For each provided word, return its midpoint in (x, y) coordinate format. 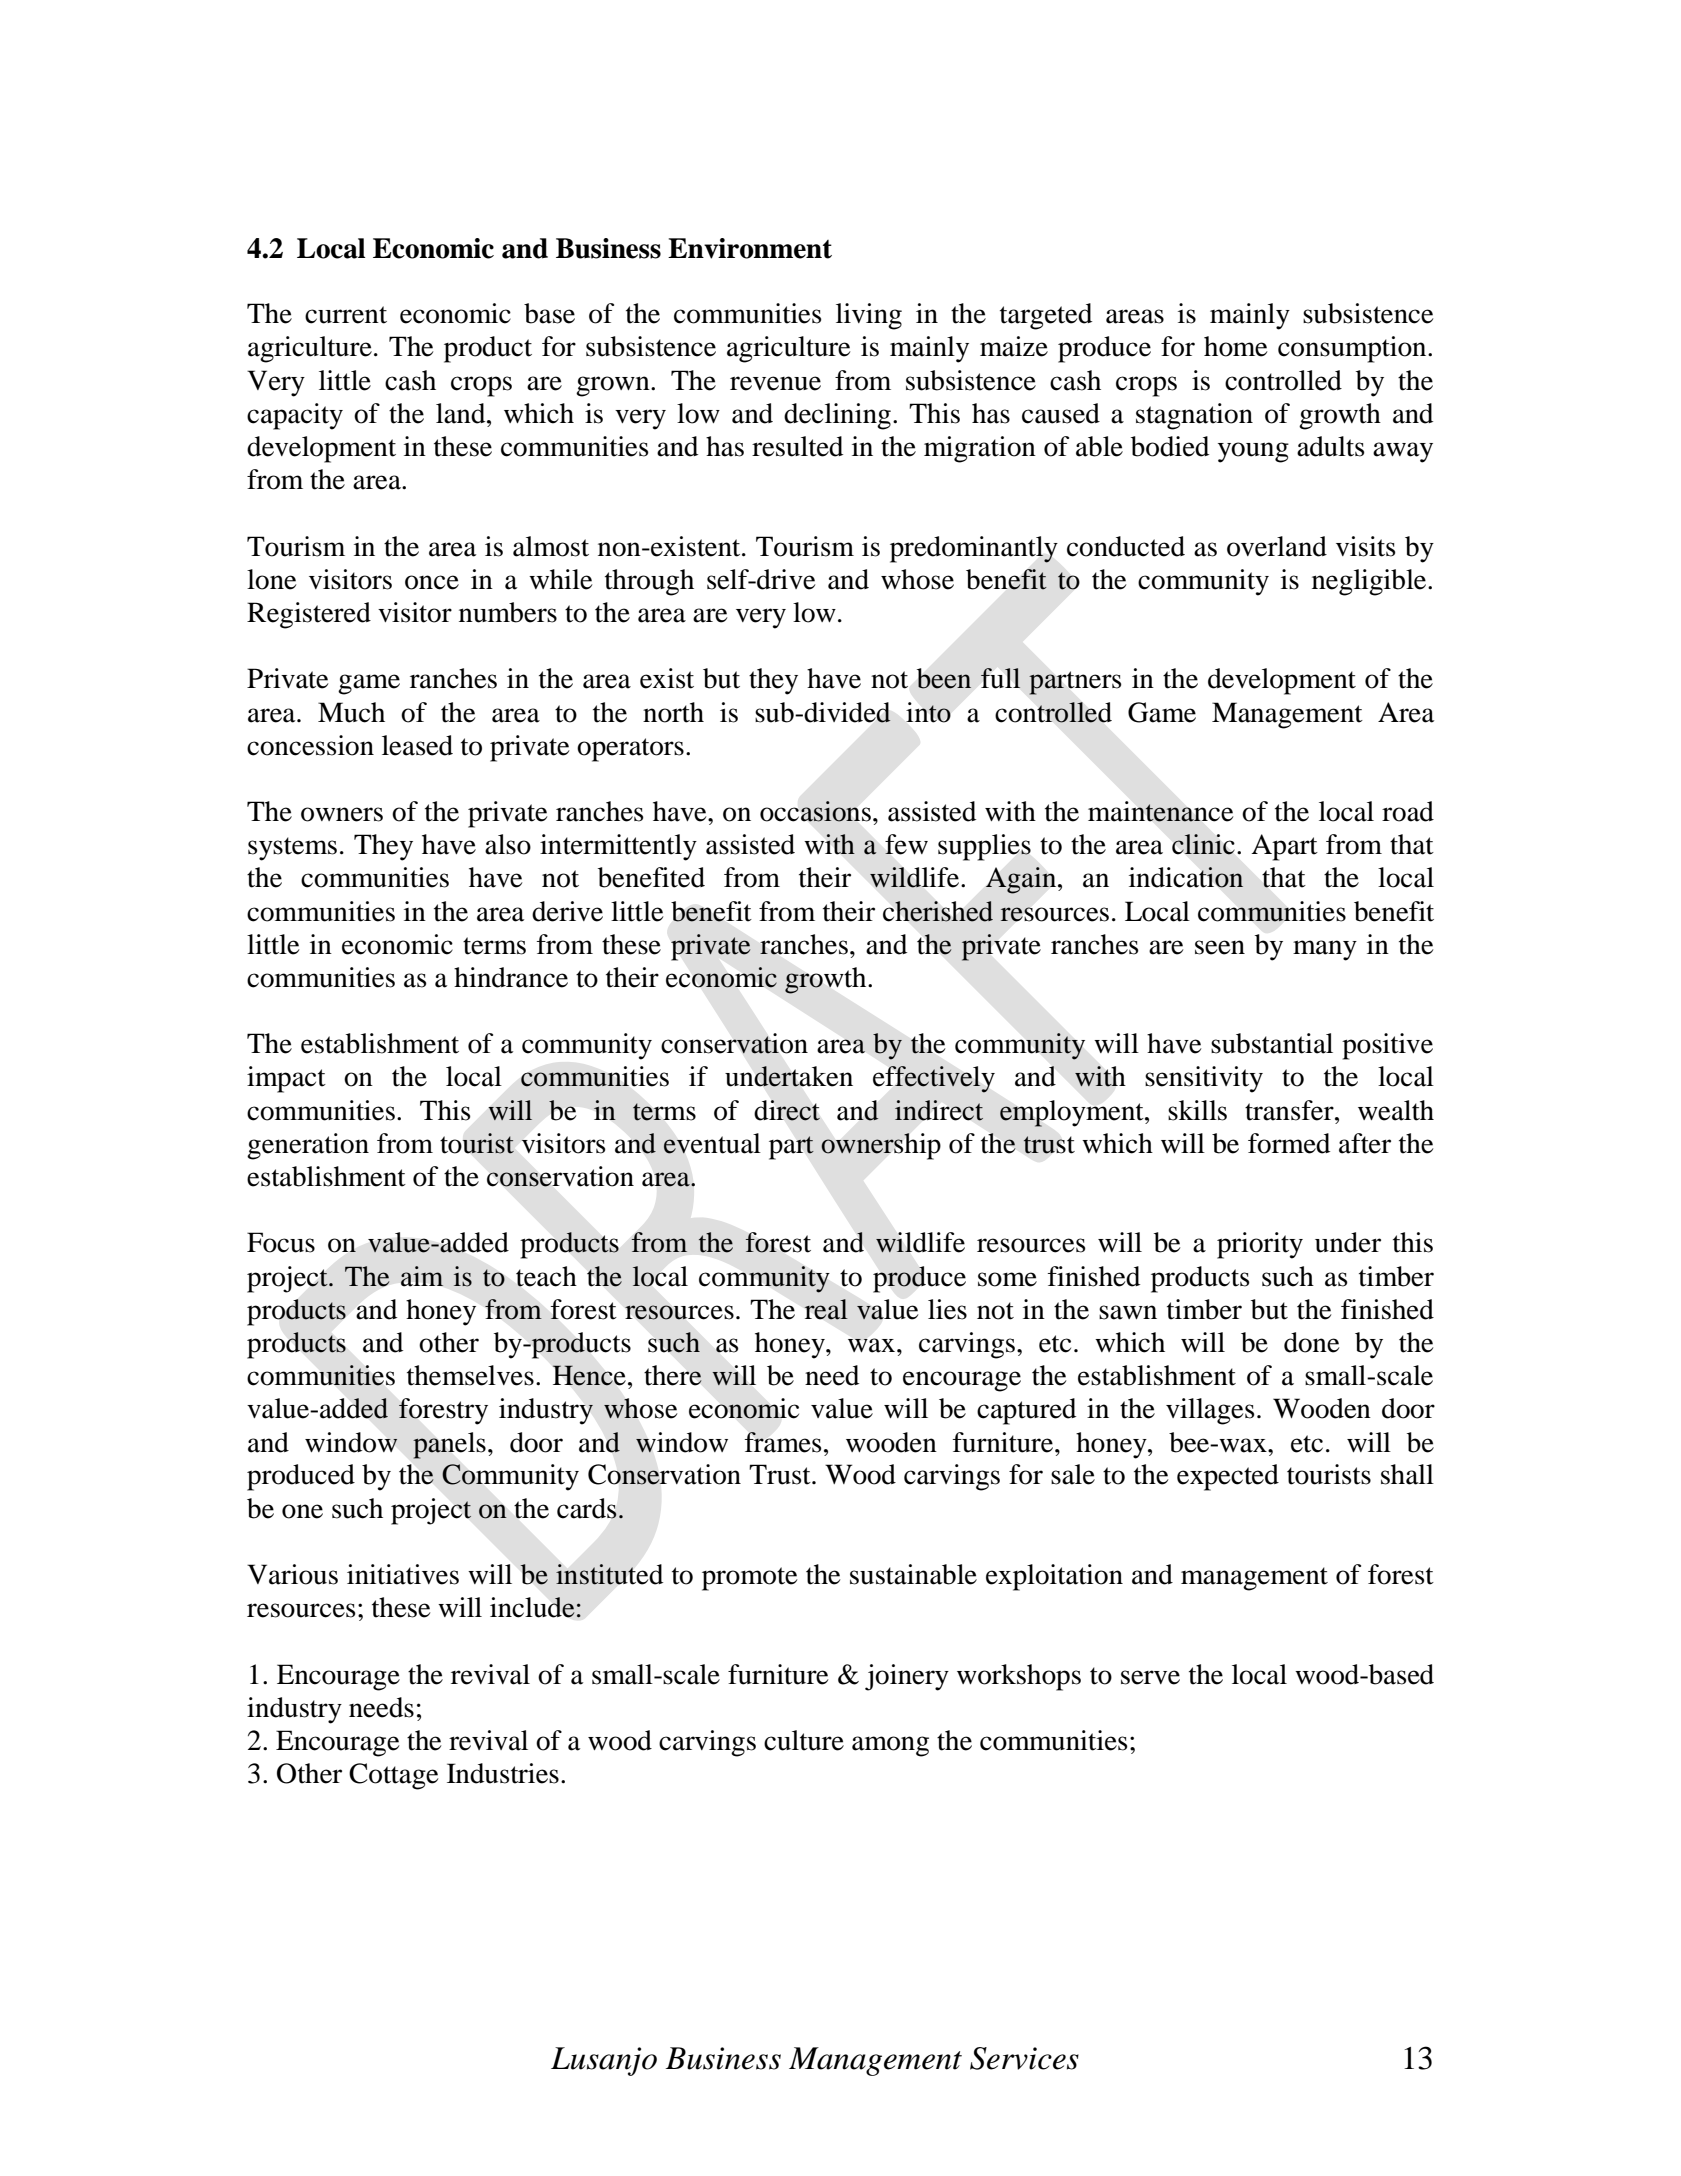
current (346, 315)
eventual (712, 1143)
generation (308, 1146)
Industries (503, 1773)
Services (1024, 2058)
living (869, 316)
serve (1150, 1677)
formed (1289, 1143)
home (1235, 346)
